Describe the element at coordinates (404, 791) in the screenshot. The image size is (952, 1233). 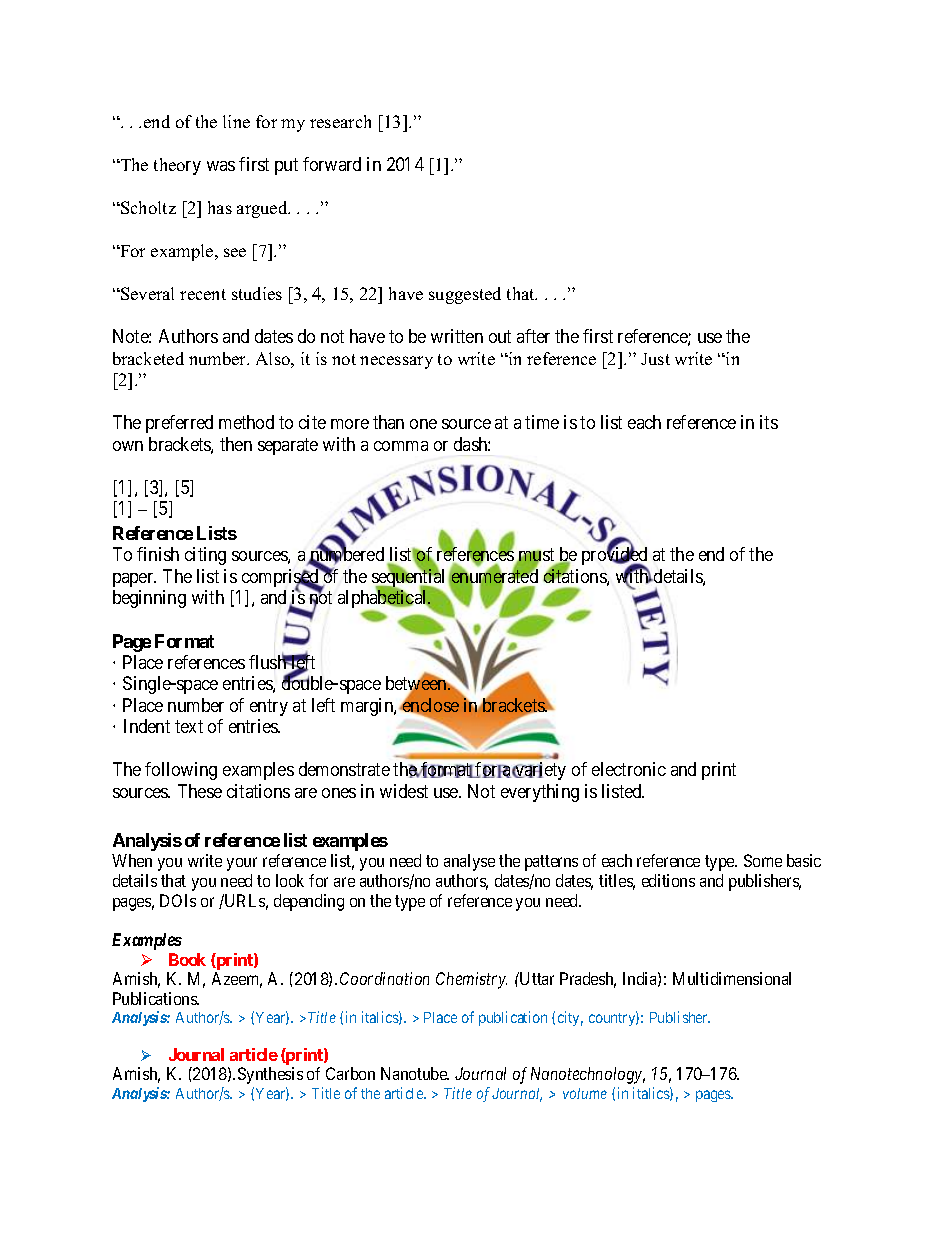
I see `widest` at that location.
